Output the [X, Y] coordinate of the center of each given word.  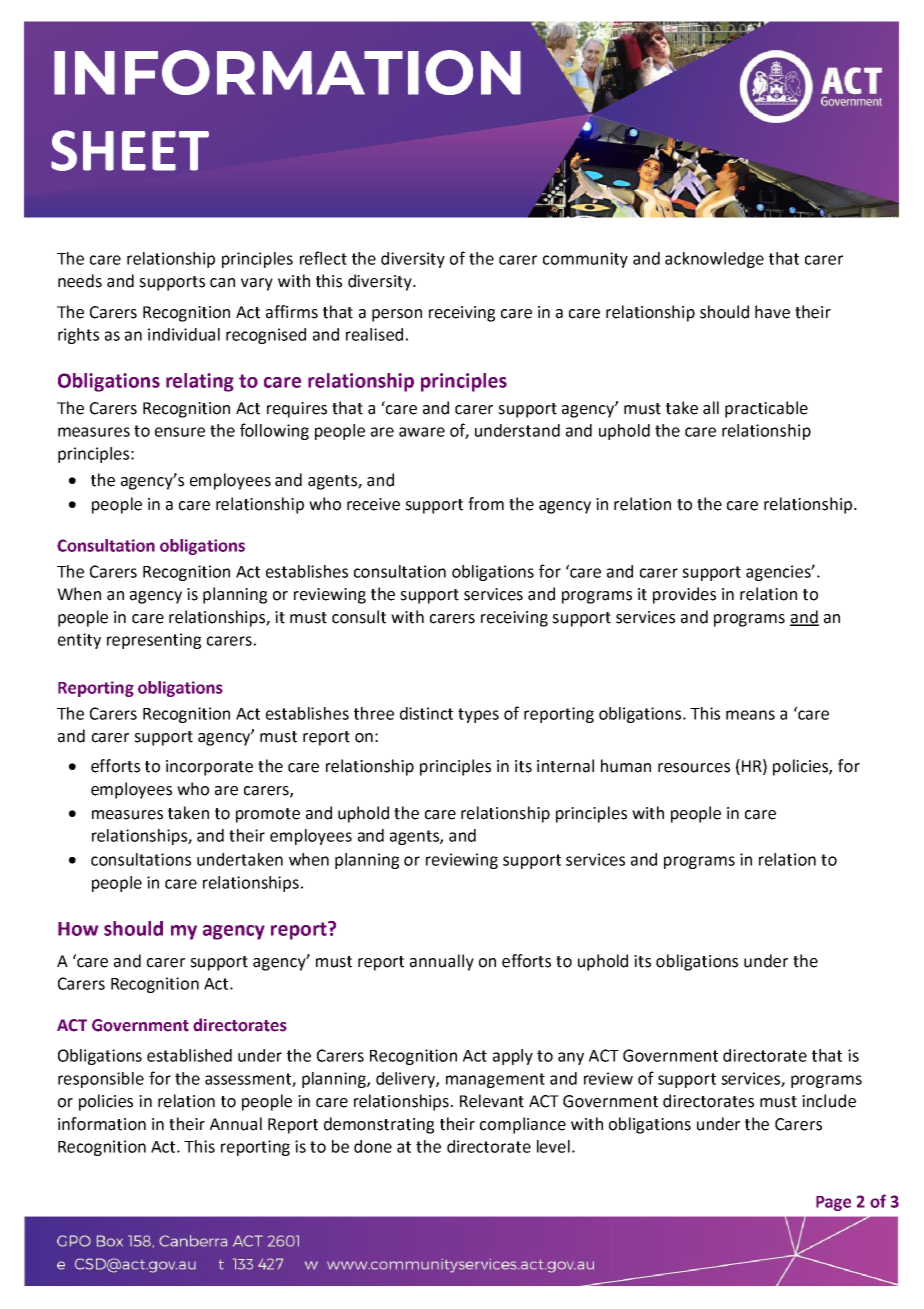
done [373, 1146]
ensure [180, 432]
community [585, 260]
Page [833, 1203]
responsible [101, 1080]
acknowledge [714, 260]
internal [565, 766]
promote [268, 815]
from [486, 504]
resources [694, 768]
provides [684, 595]
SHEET [130, 150]
